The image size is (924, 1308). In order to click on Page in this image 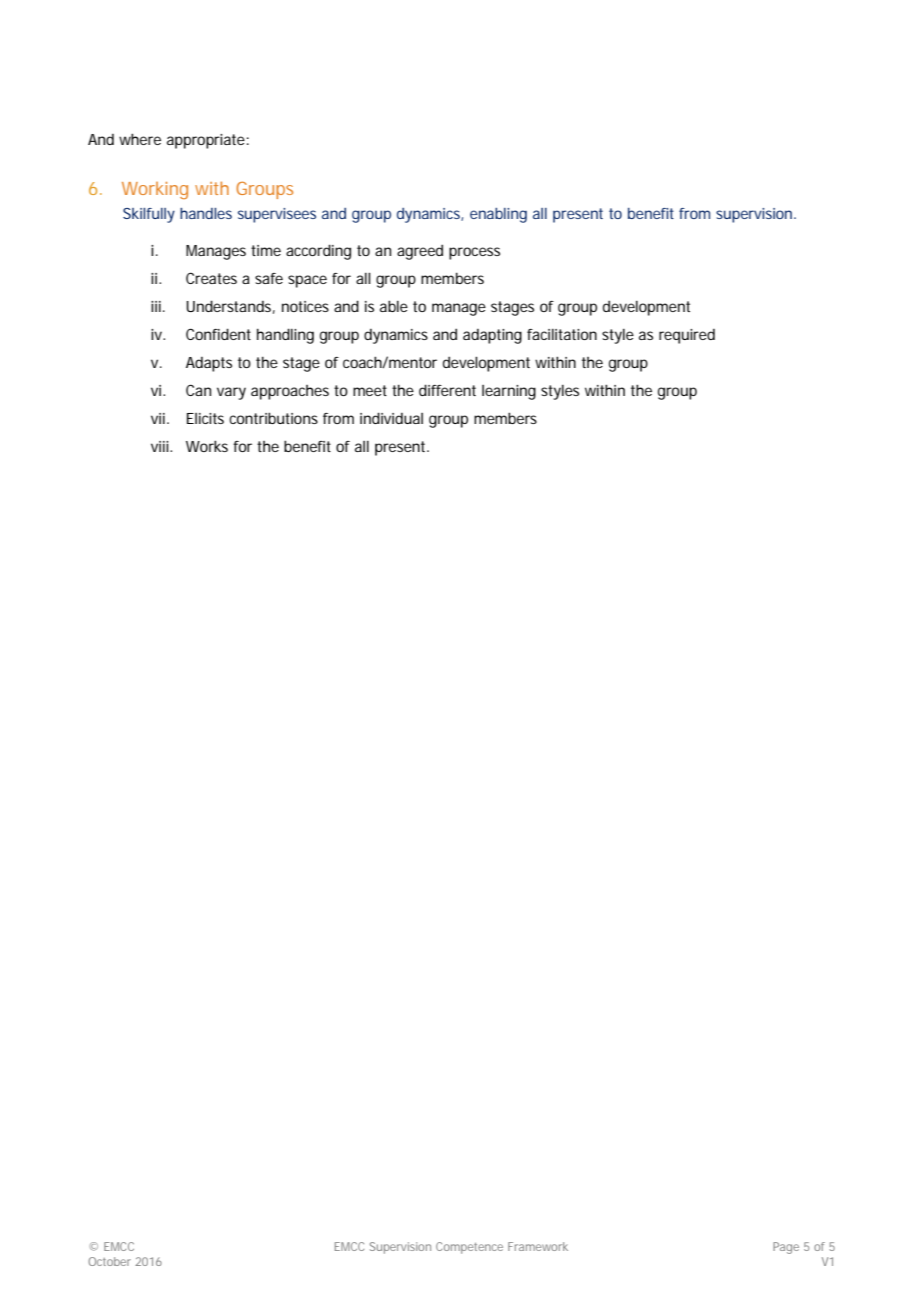, I will do `click(786, 1248)`.
